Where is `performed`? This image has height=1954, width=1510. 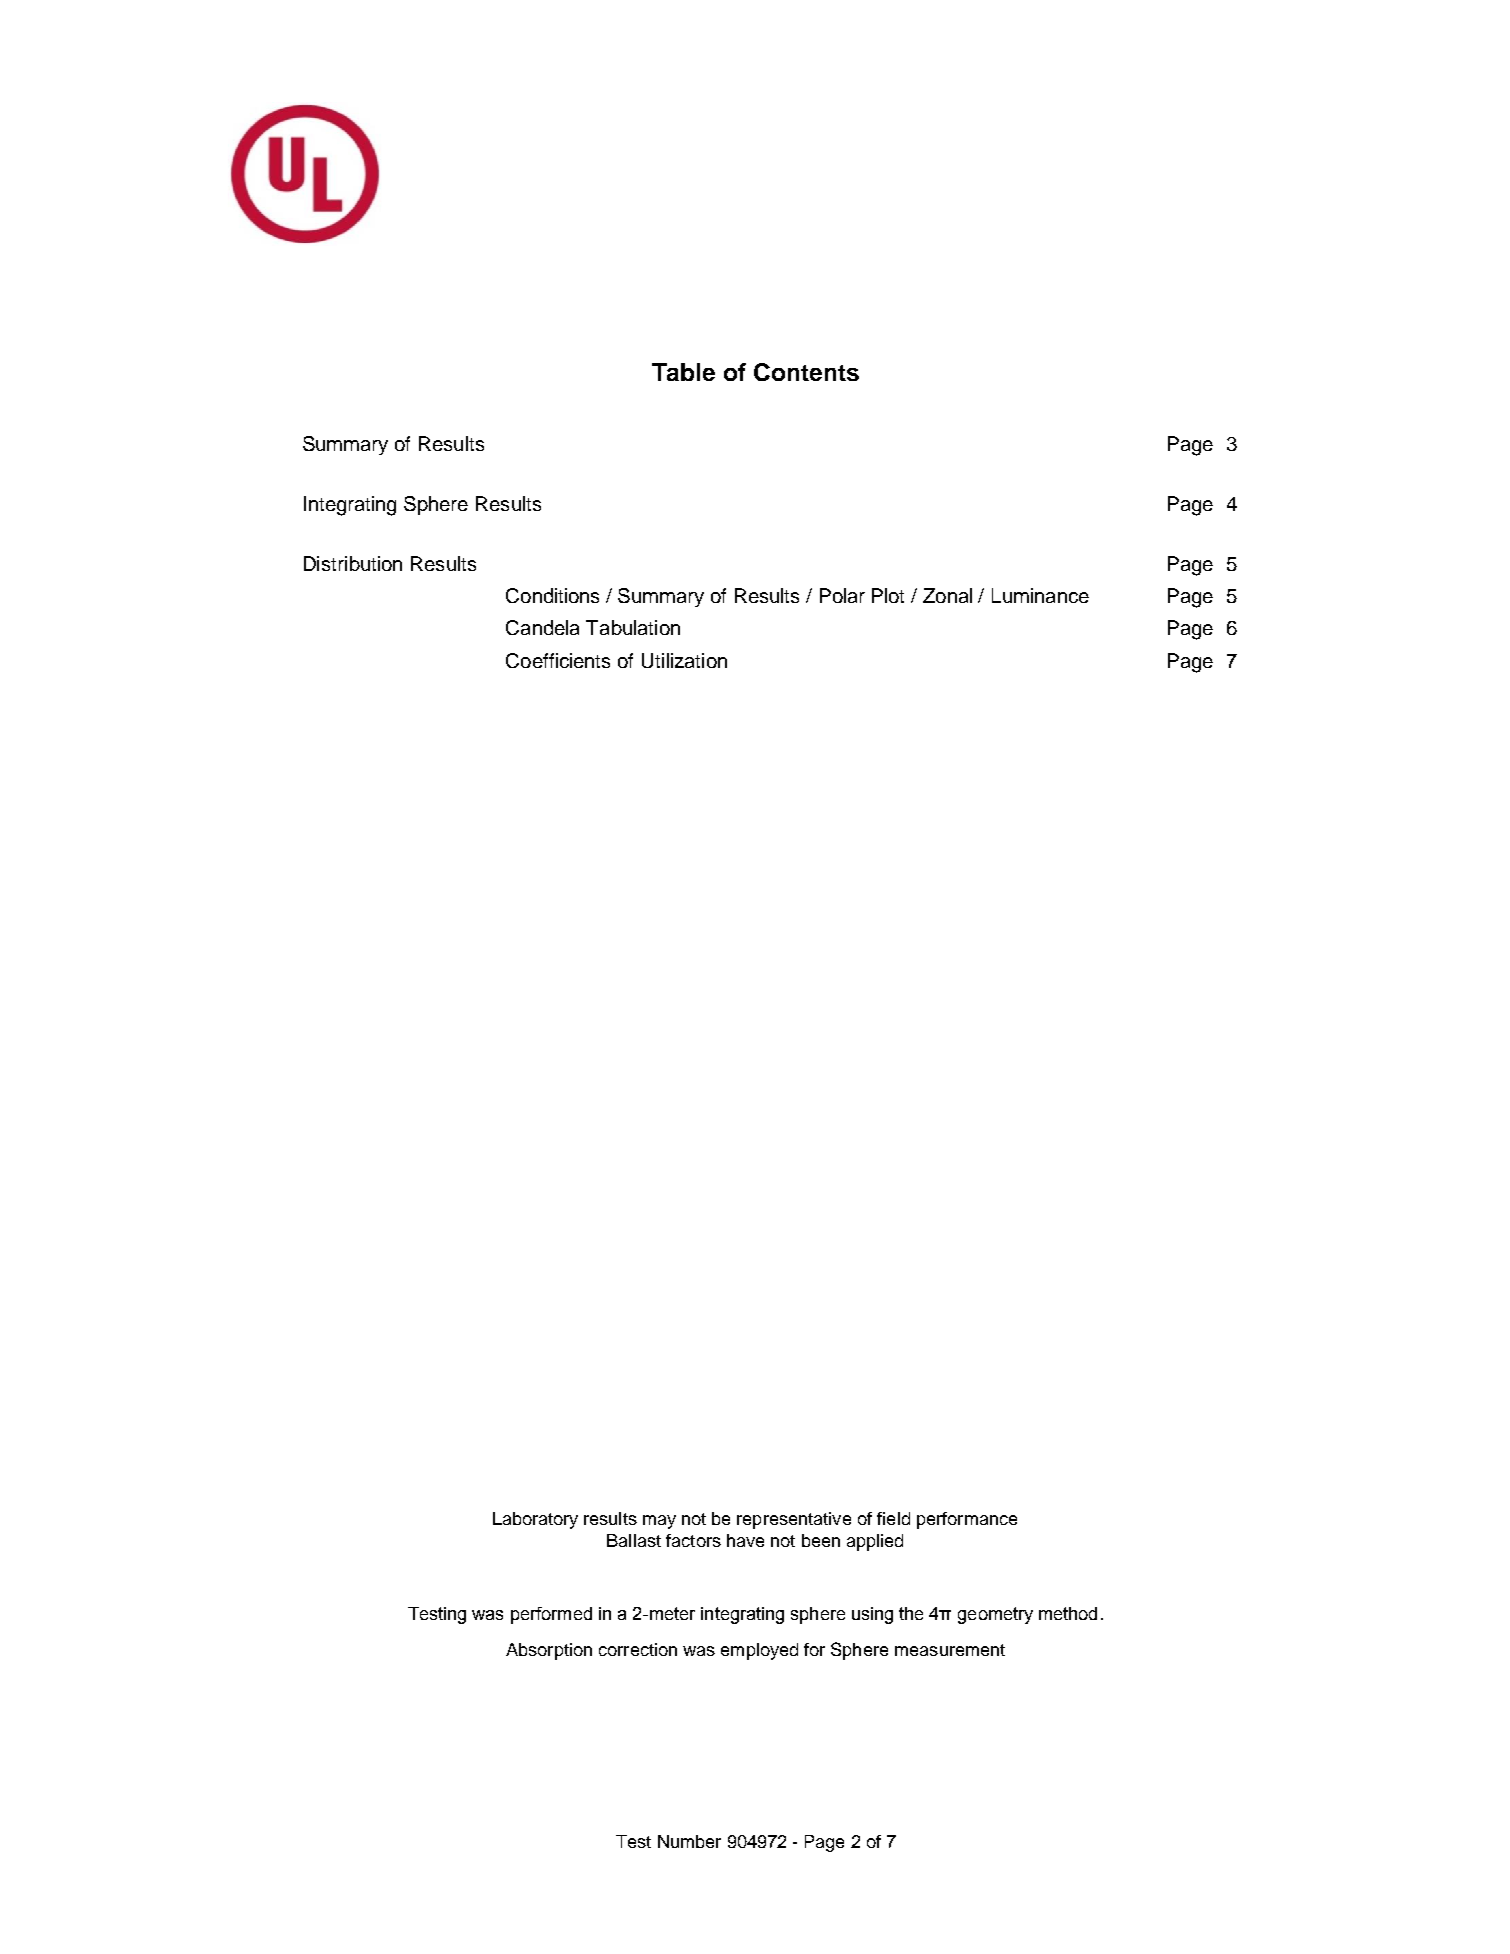
performed is located at coordinates (551, 1615).
